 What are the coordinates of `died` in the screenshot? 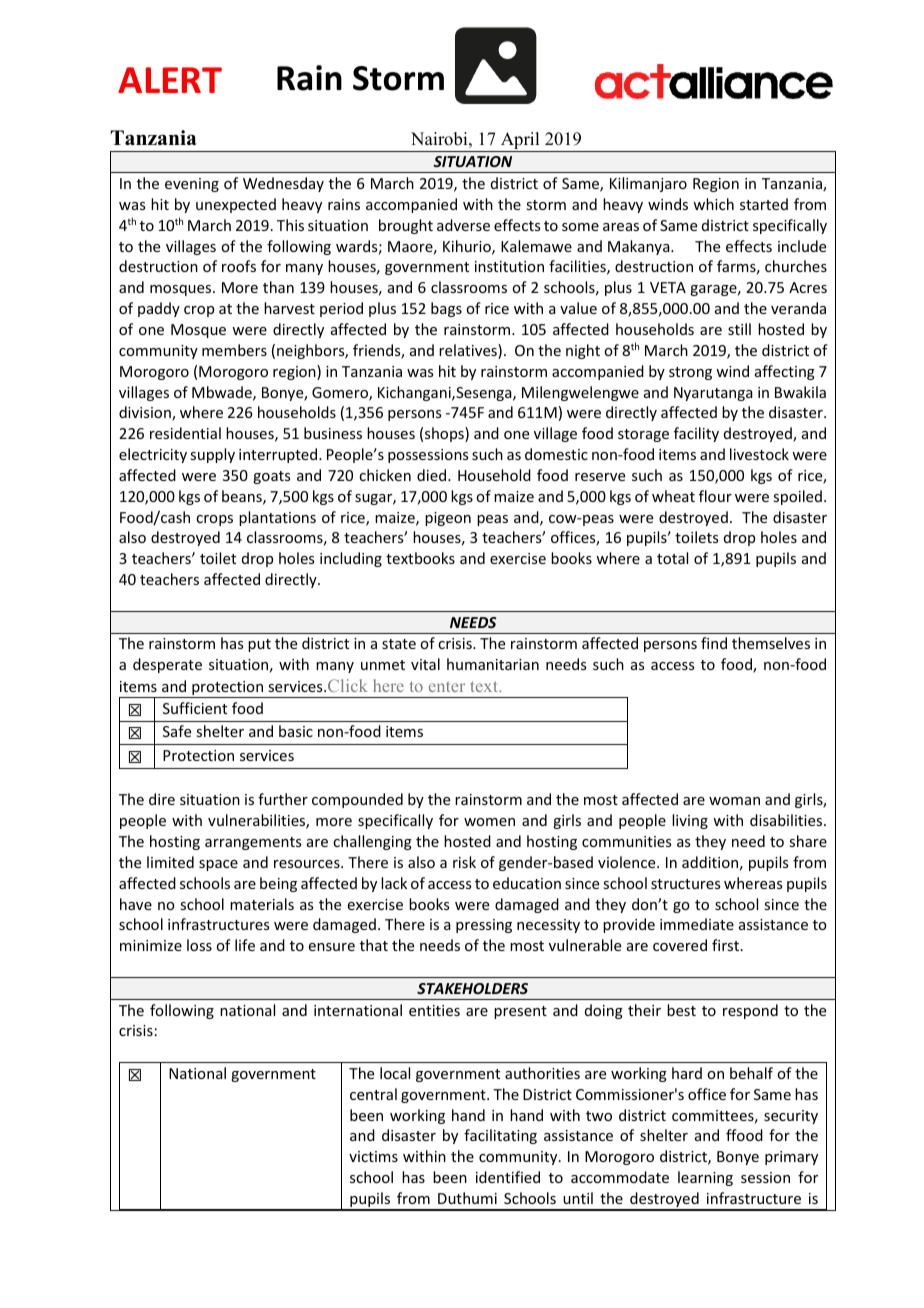 It's located at (433, 475).
